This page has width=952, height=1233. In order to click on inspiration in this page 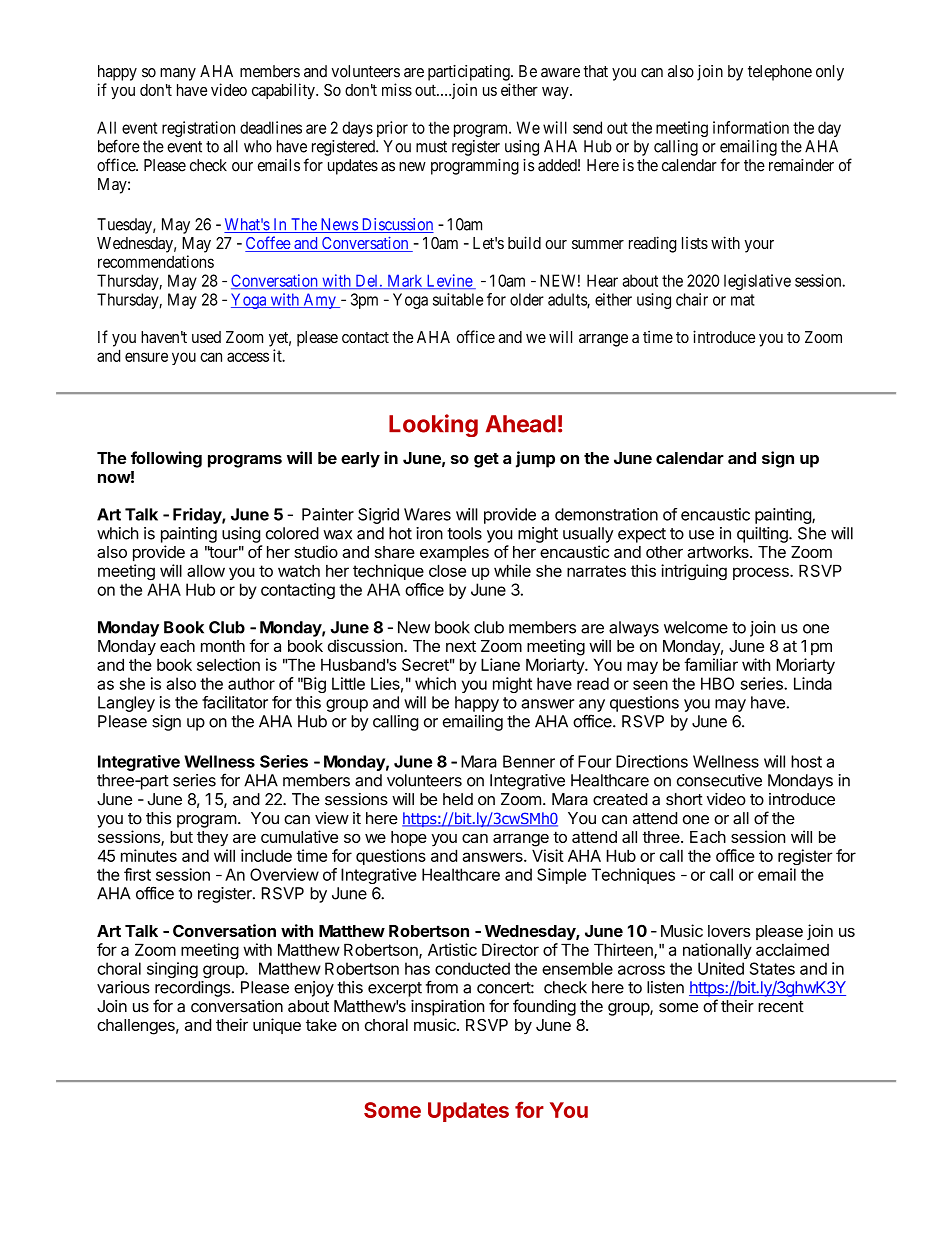, I will do `click(447, 1008)`.
